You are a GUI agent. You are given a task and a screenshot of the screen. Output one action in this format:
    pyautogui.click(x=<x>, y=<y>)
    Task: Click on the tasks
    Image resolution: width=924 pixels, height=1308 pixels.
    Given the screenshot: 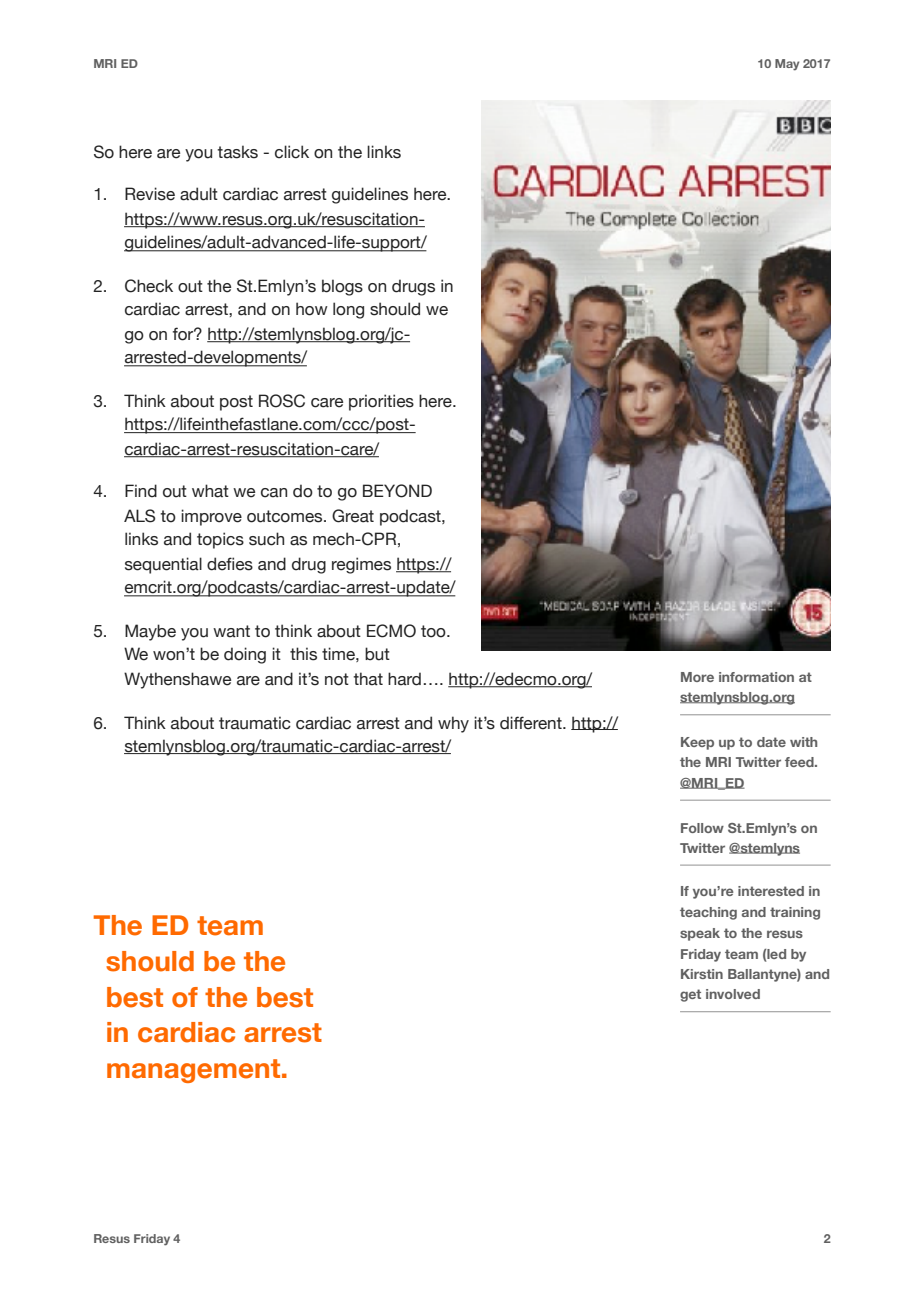 What is the action you would take?
    pyautogui.click(x=237, y=152)
